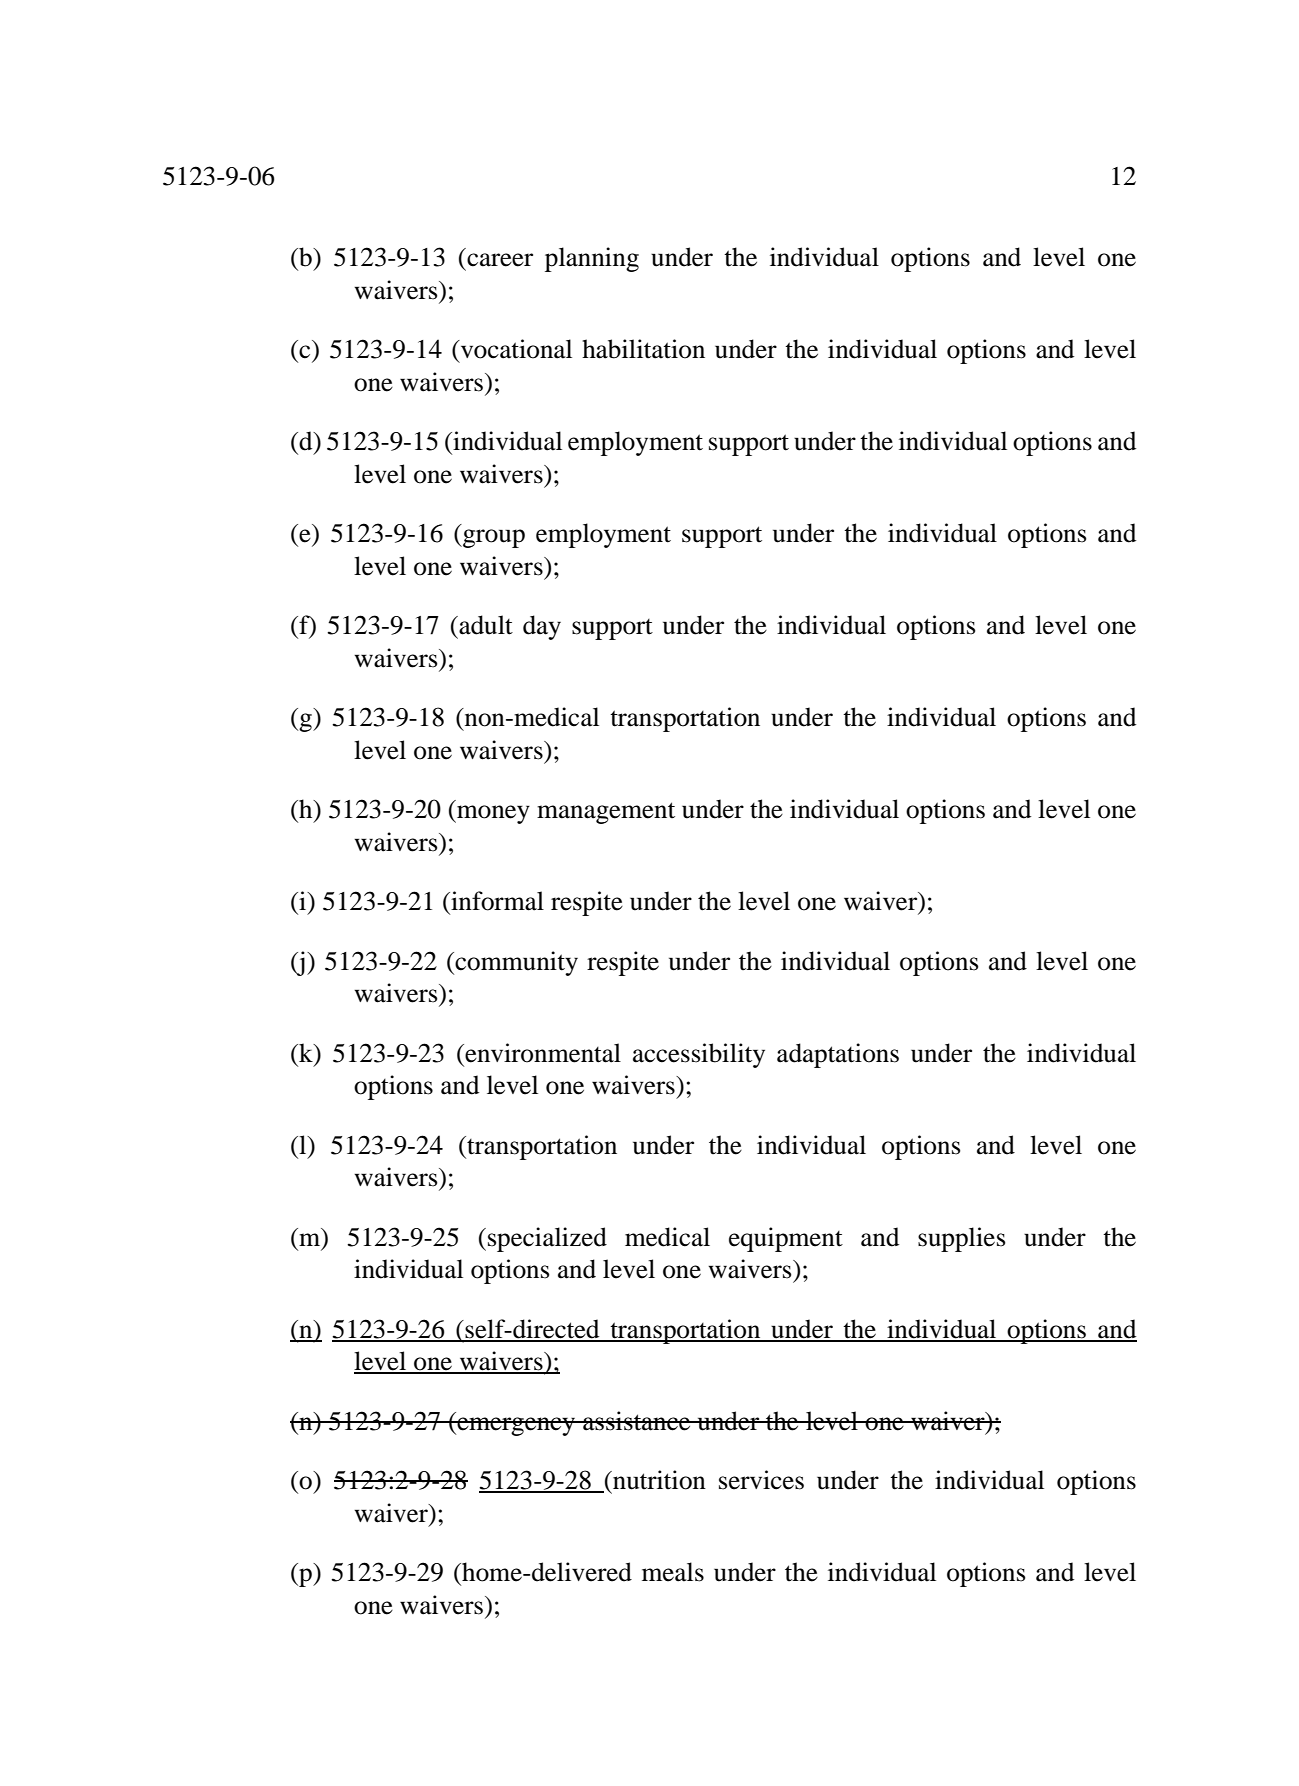  I want to click on supplies, so click(961, 1239).
